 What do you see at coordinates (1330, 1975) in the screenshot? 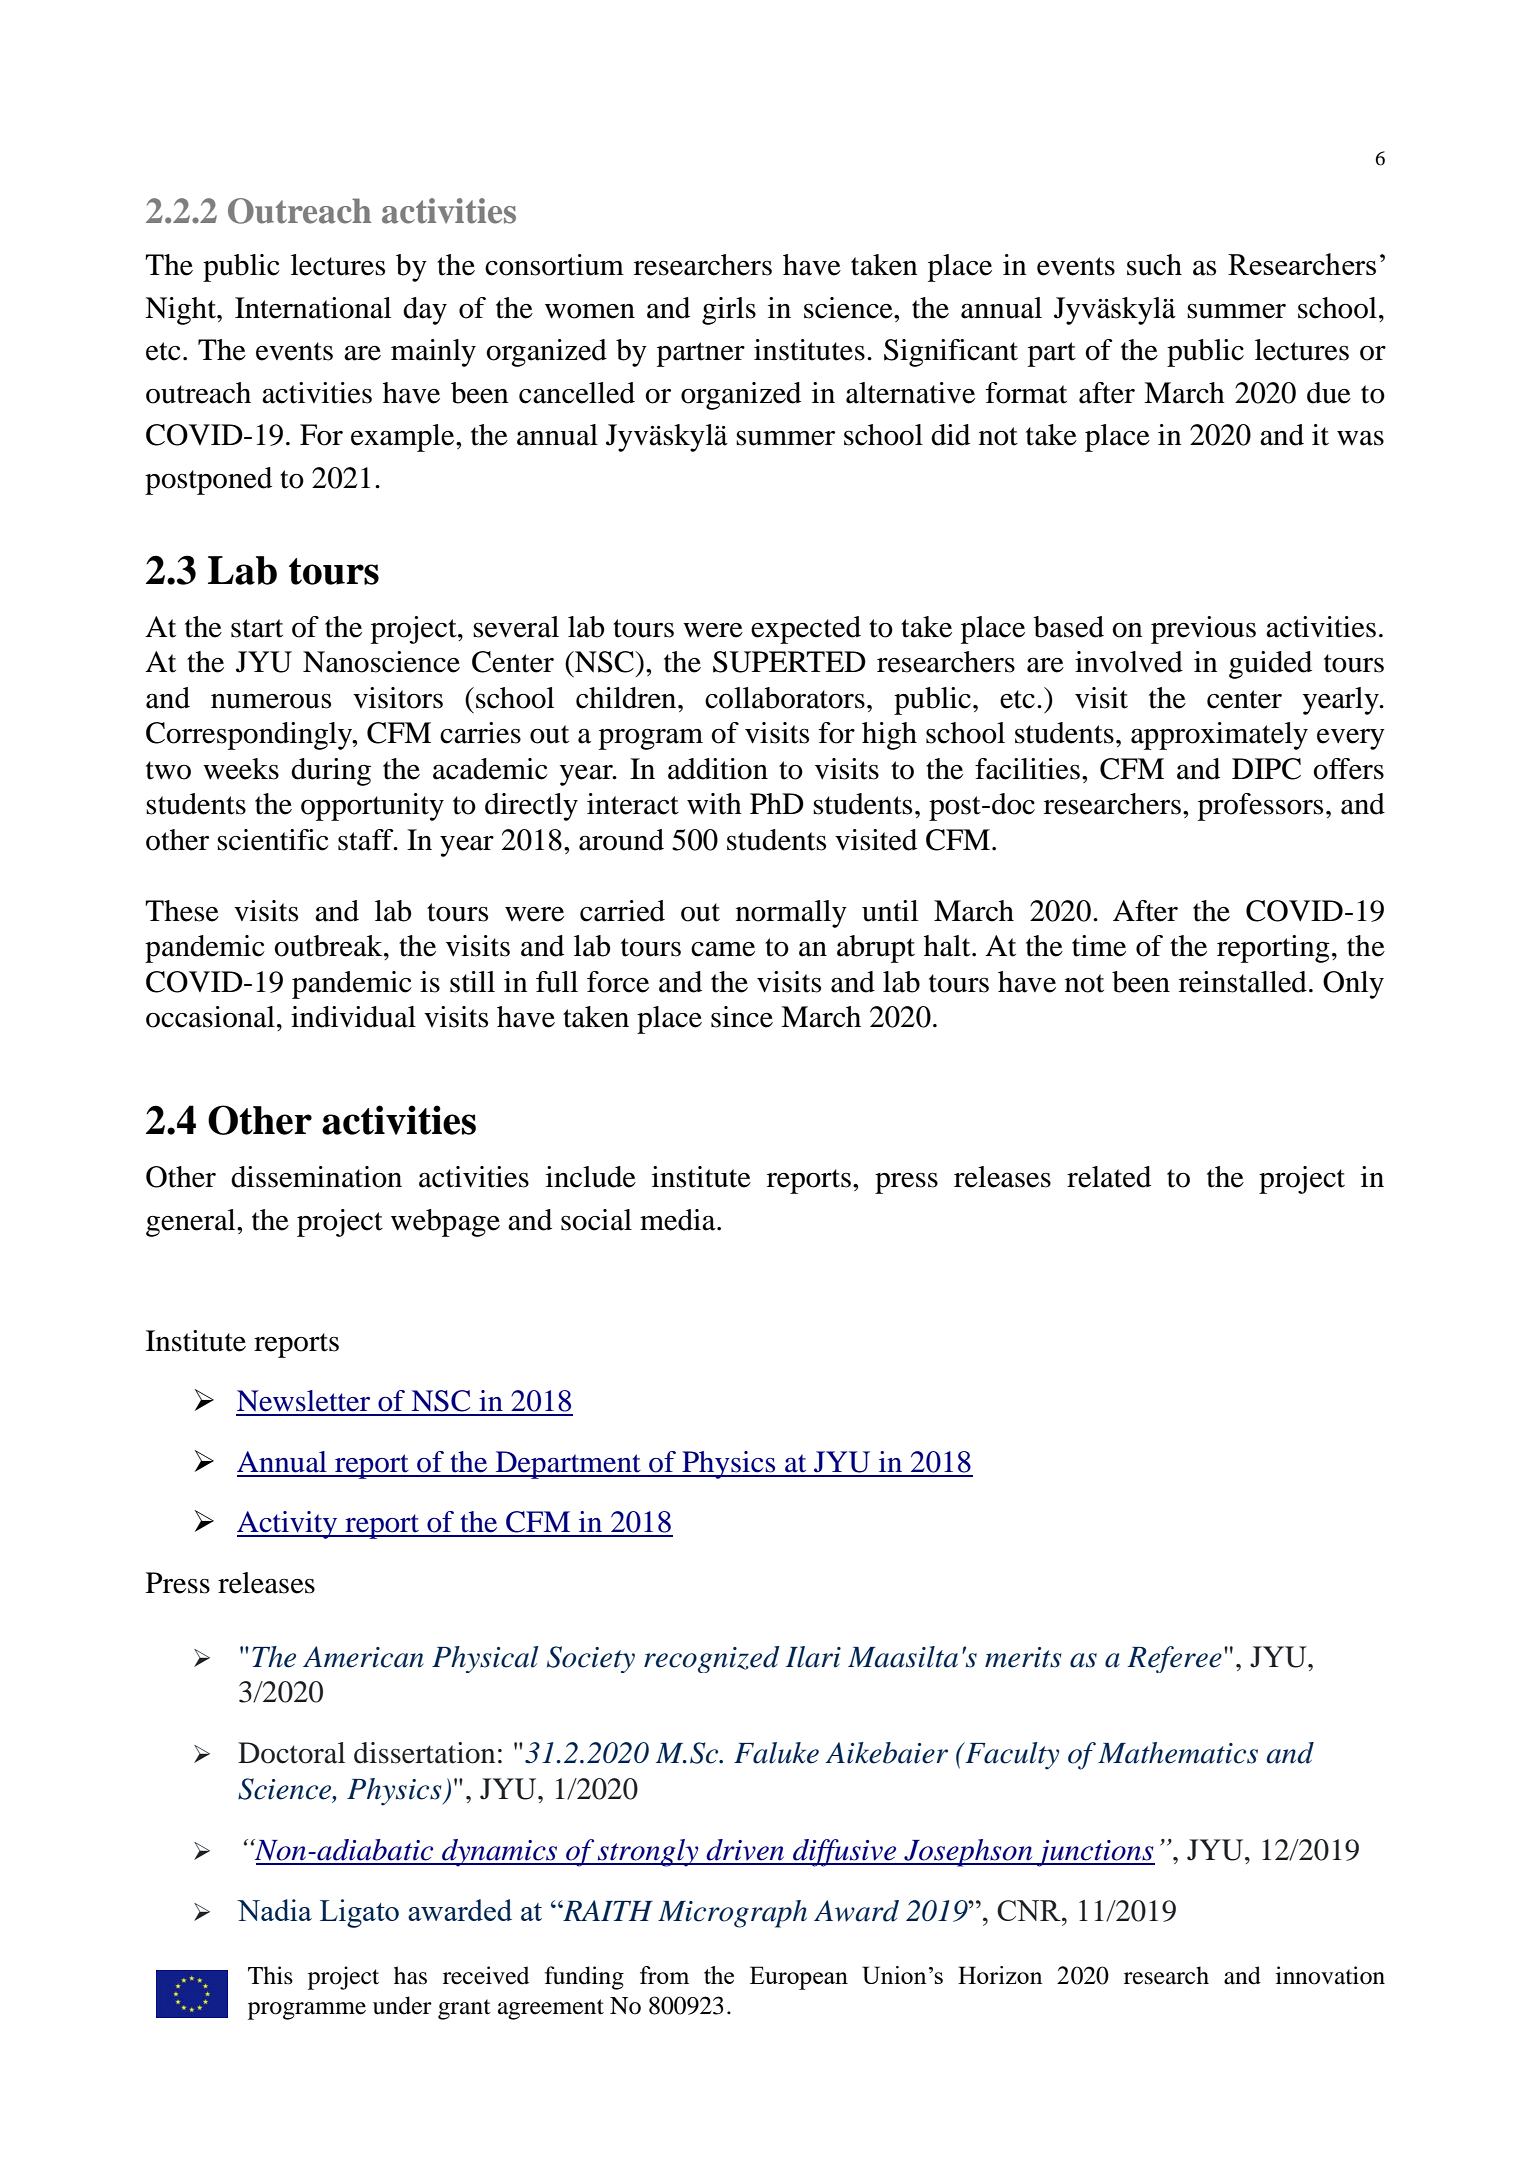
I see `innovation` at bounding box center [1330, 1975].
